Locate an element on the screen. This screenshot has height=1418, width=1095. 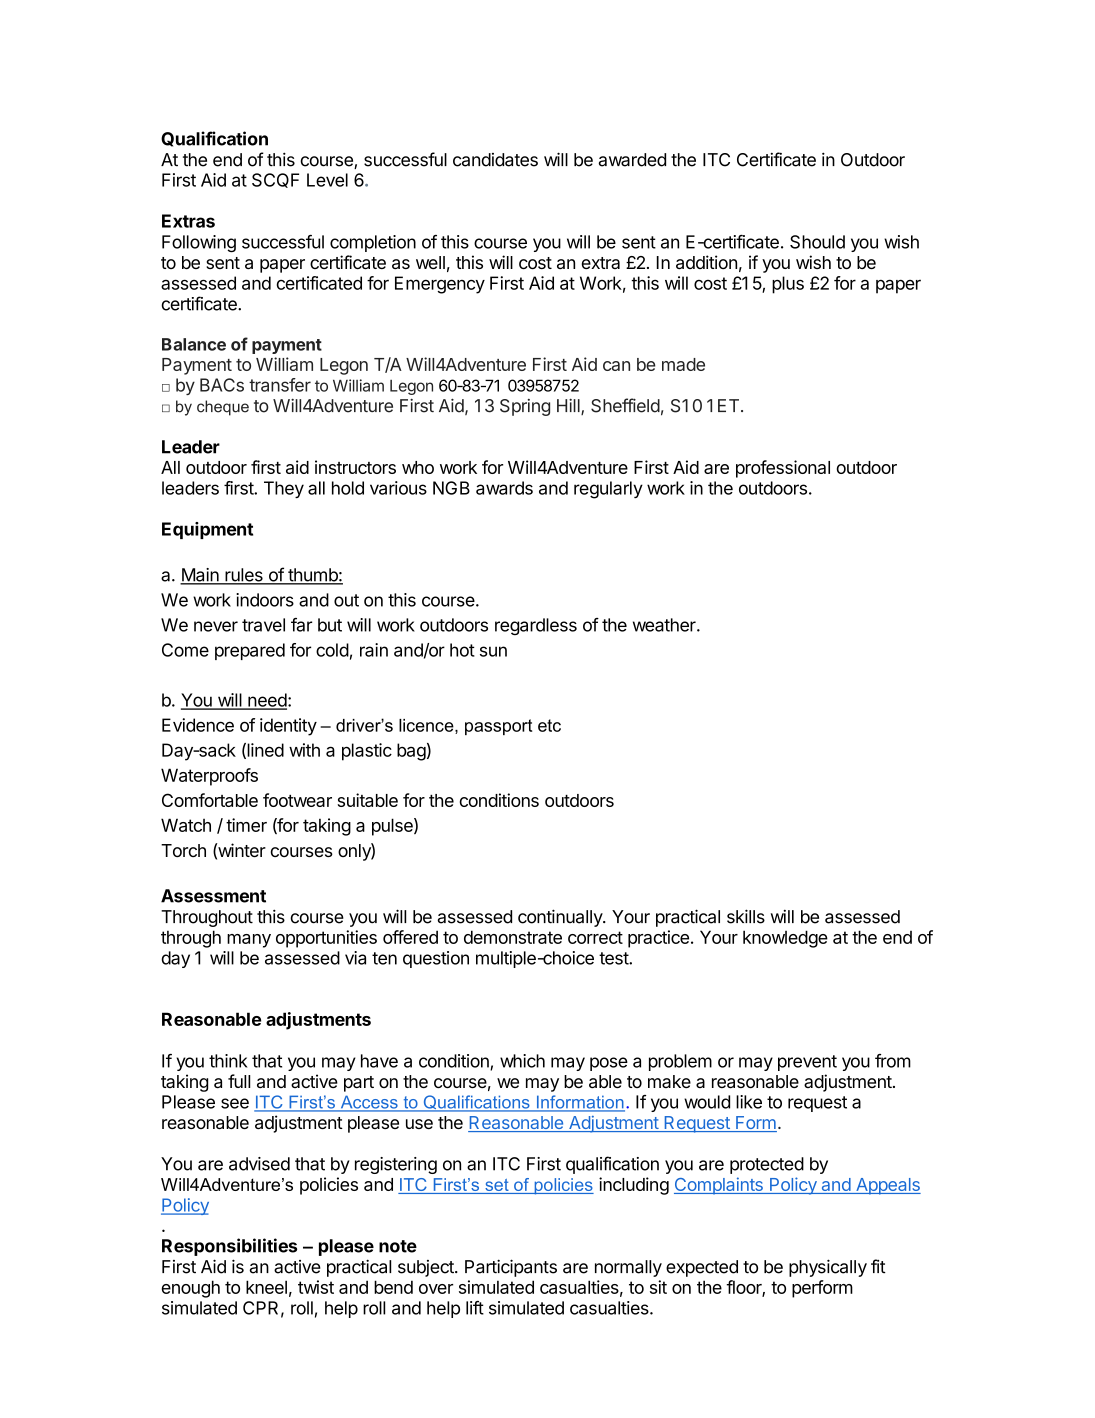
lift is located at coordinates (475, 1308).
